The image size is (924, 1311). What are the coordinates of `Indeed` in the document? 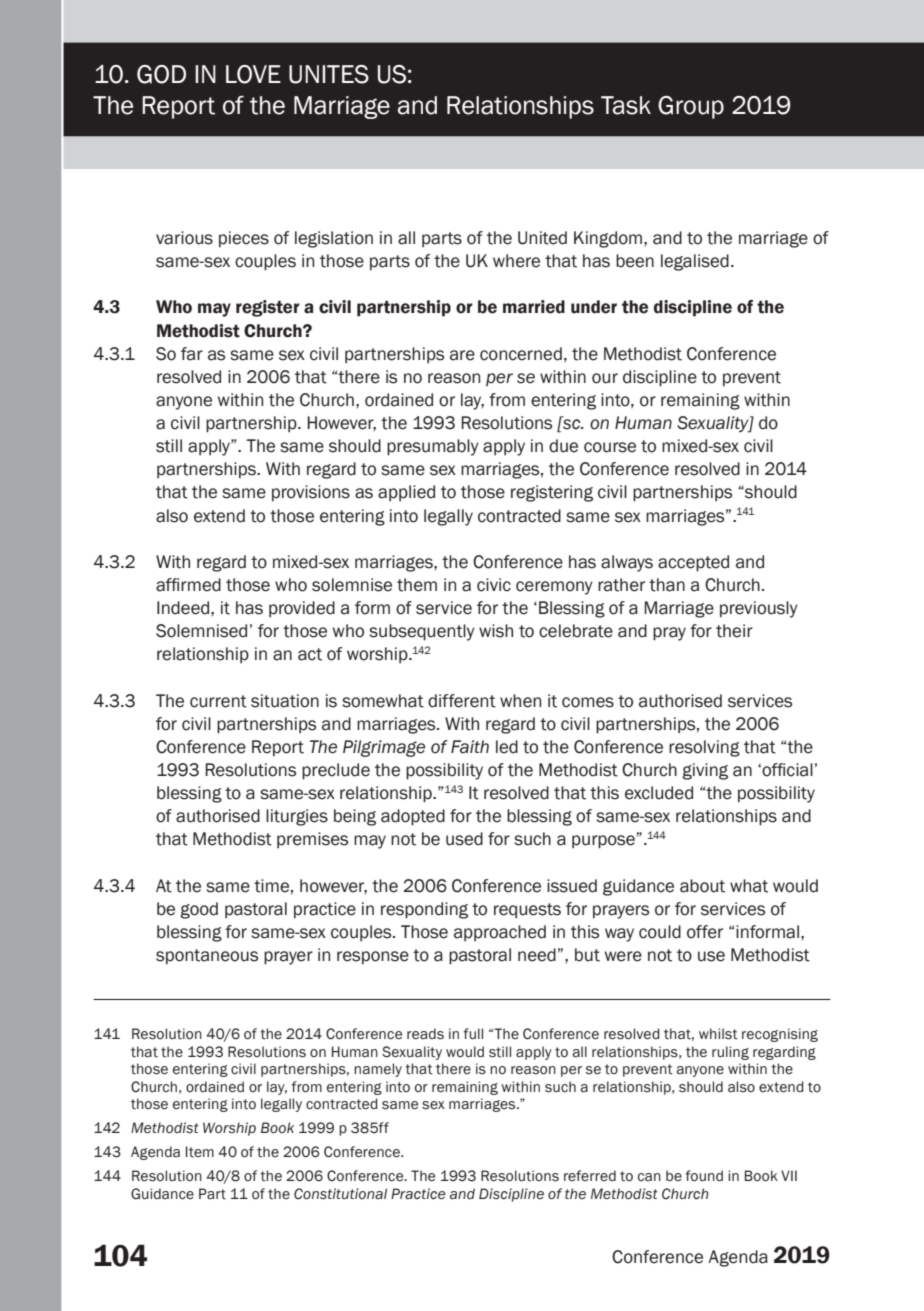 It's located at (184, 608).
